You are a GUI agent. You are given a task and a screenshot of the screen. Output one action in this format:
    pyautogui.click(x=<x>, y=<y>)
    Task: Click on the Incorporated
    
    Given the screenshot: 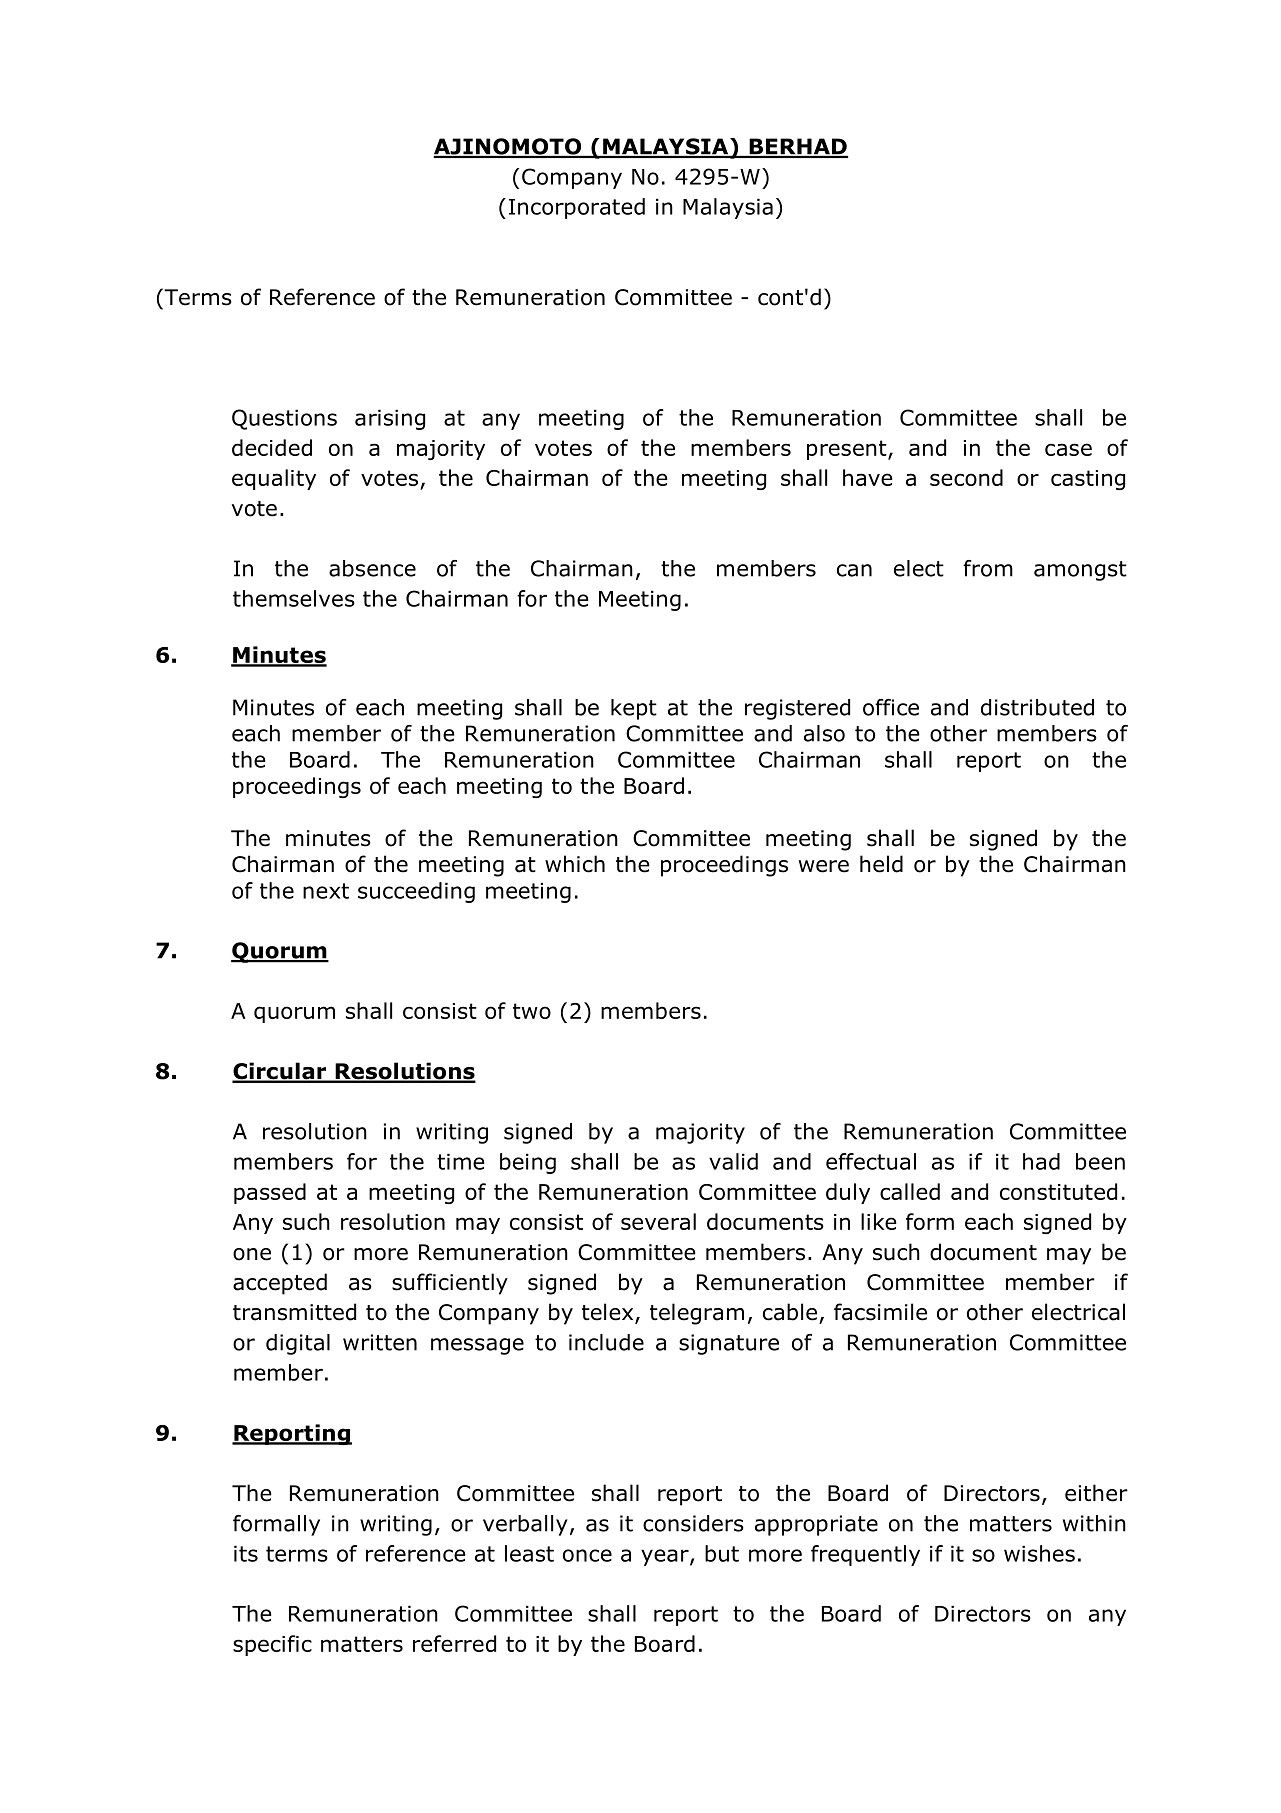 What is the action you would take?
    pyautogui.click(x=577, y=208)
